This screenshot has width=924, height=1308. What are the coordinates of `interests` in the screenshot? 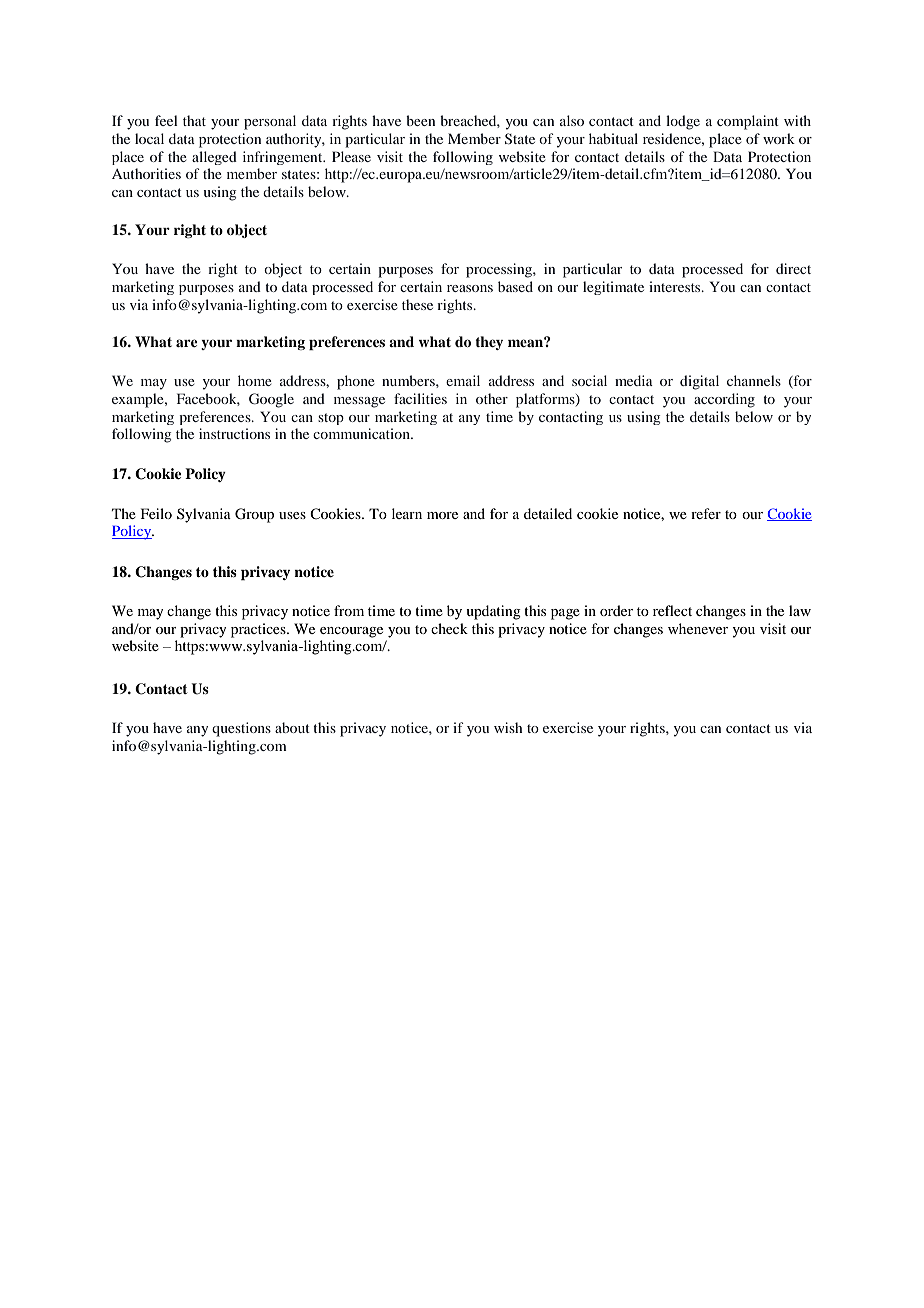 It's located at (676, 286).
